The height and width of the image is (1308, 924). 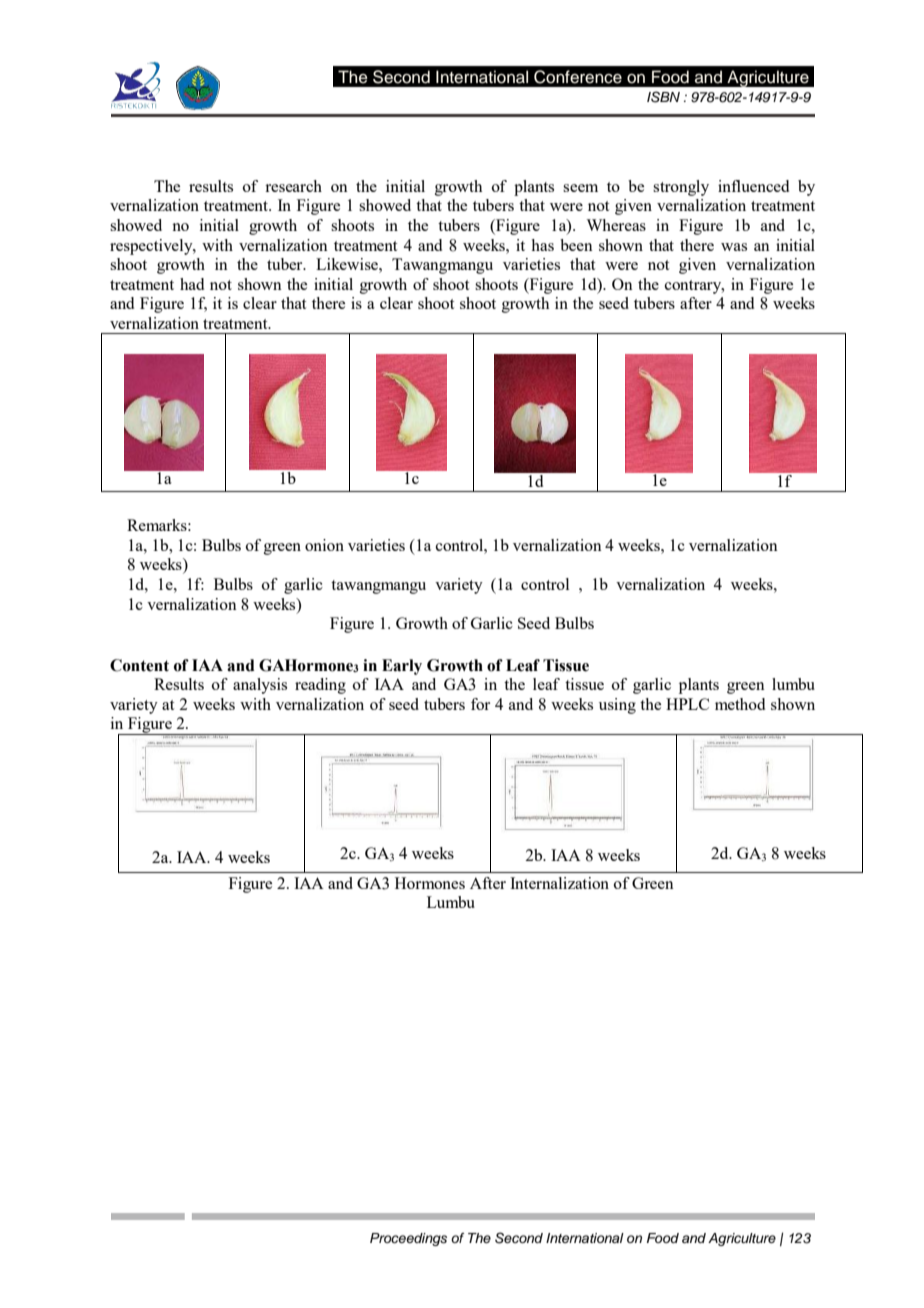 What do you see at coordinates (578, 77) in the image?
I see `Conference` at bounding box center [578, 77].
